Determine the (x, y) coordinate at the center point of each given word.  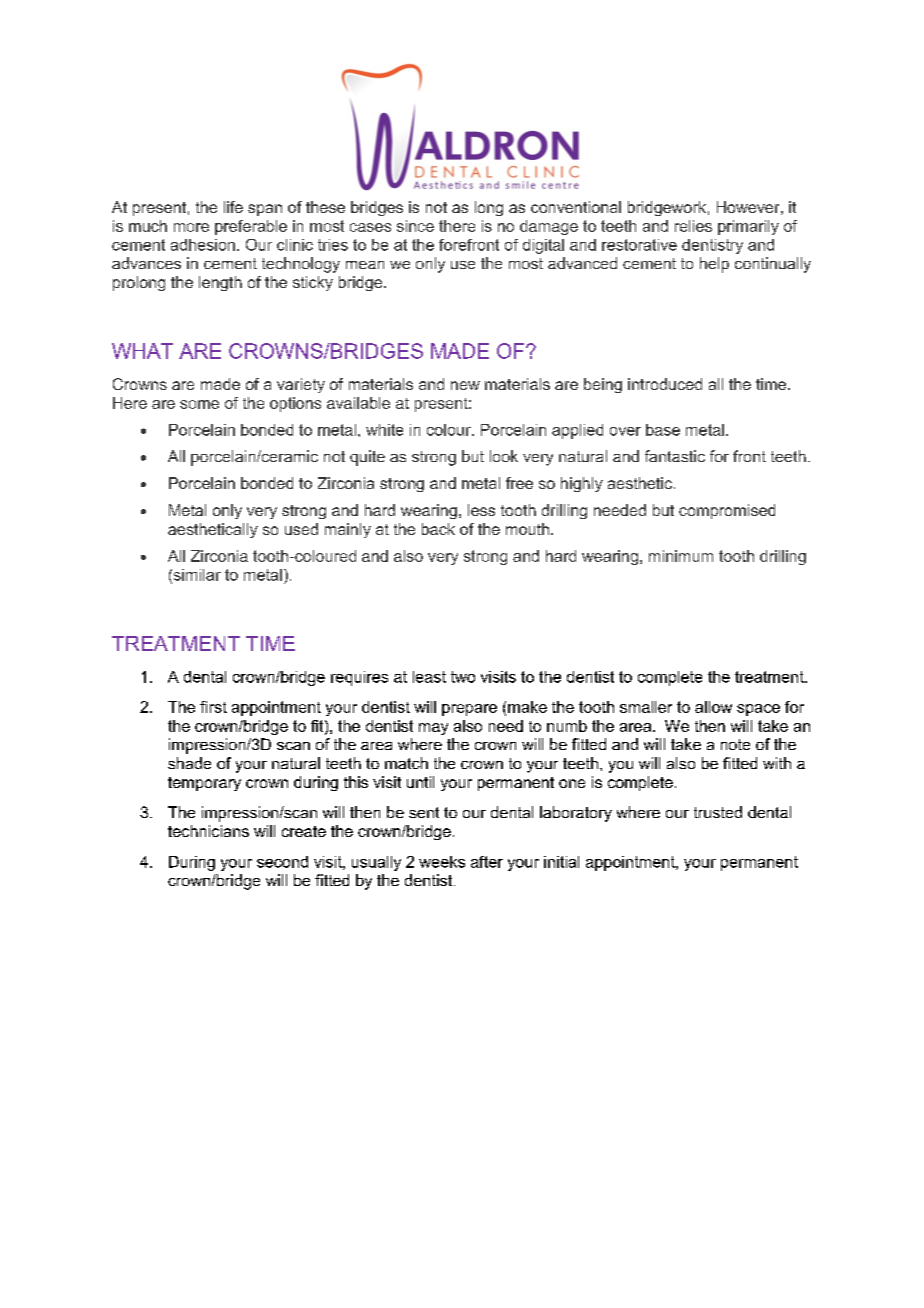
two (463, 677)
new (465, 385)
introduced (665, 384)
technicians (208, 831)
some (199, 404)
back (438, 529)
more (191, 227)
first (213, 707)
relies (693, 226)
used (301, 529)
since (415, 226)
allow (713, 707)
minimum (681, 556)
